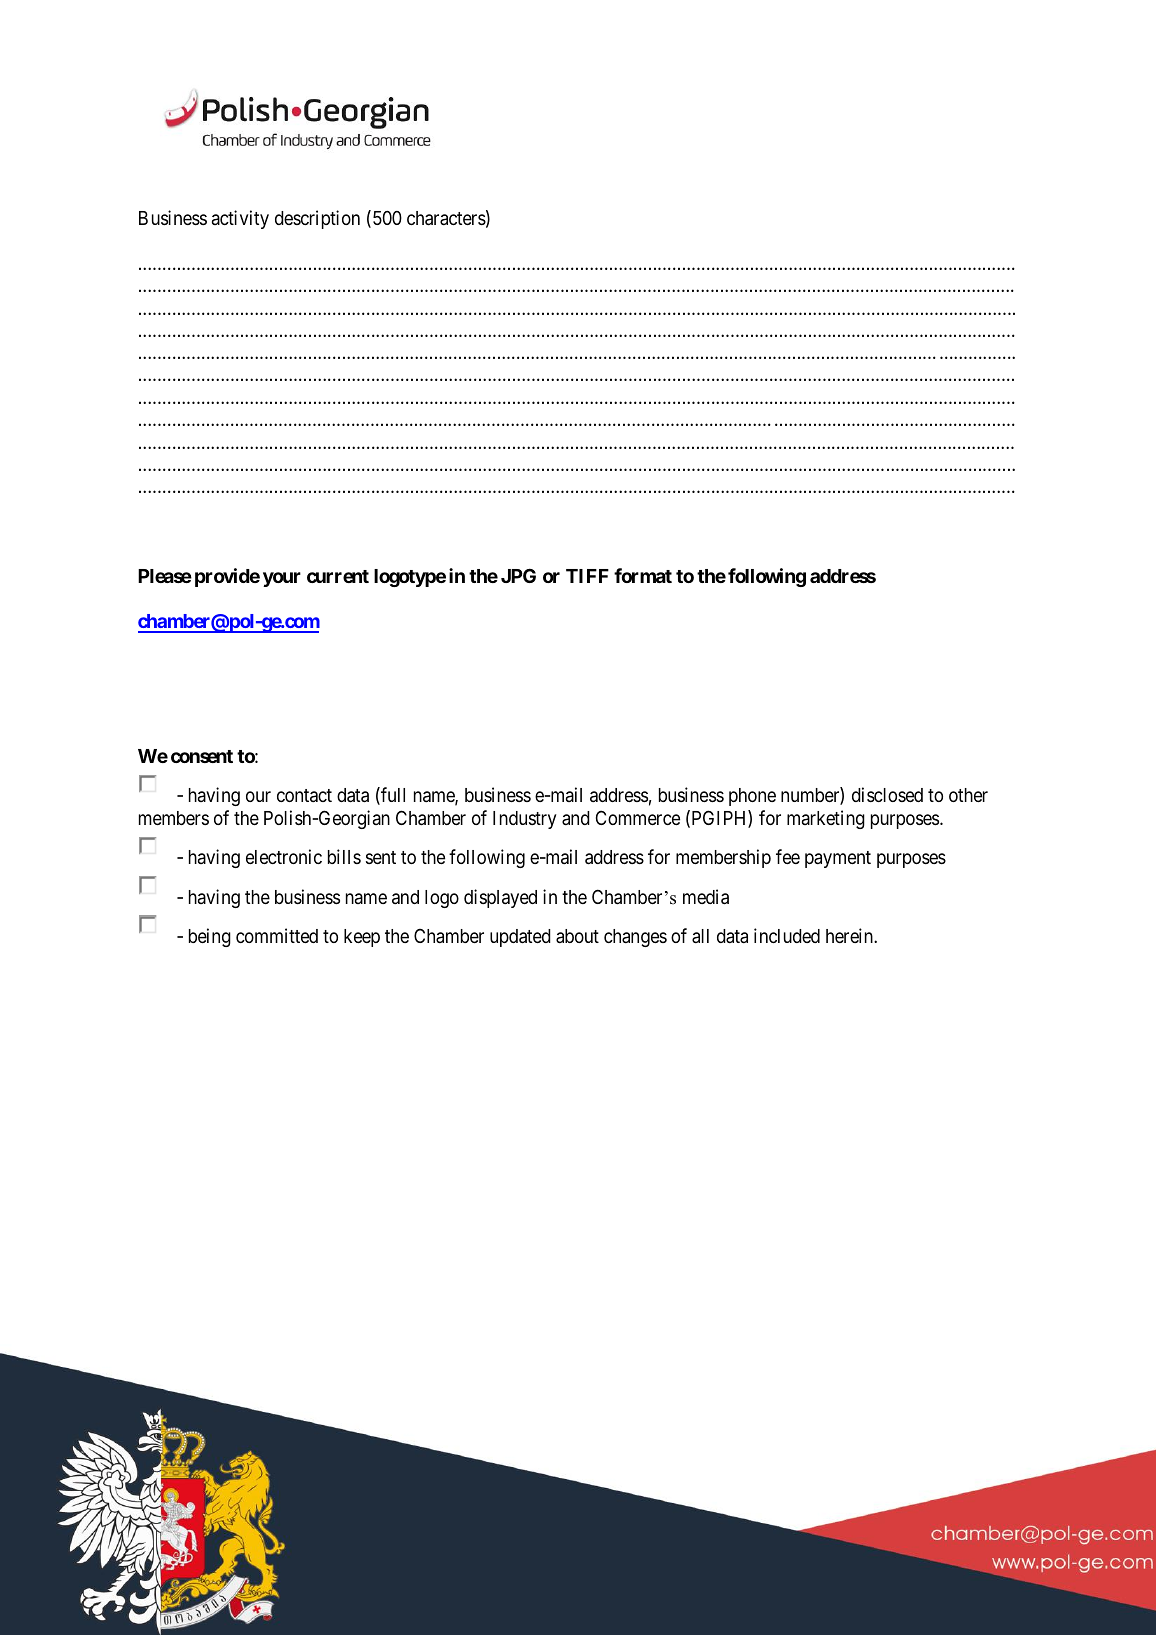 Image resolution: width=1156 pixels, height=1635 pixels. What do you see at coordinates (240, 219) in the screenshot?
I see `activity` at bounding box center [240, 219].
